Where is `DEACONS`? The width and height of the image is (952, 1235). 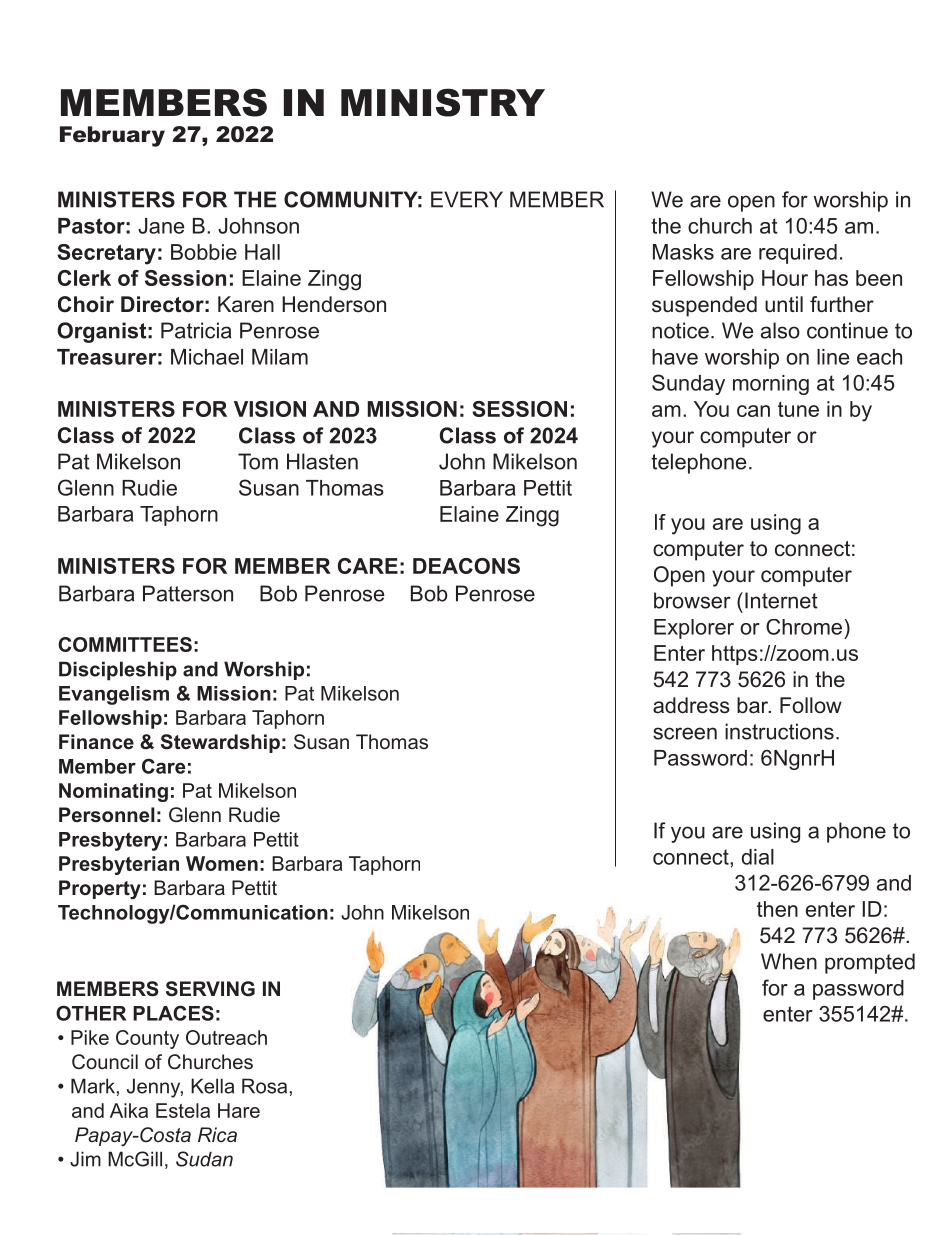
DEACONS is located at coordinates (466, 566).
